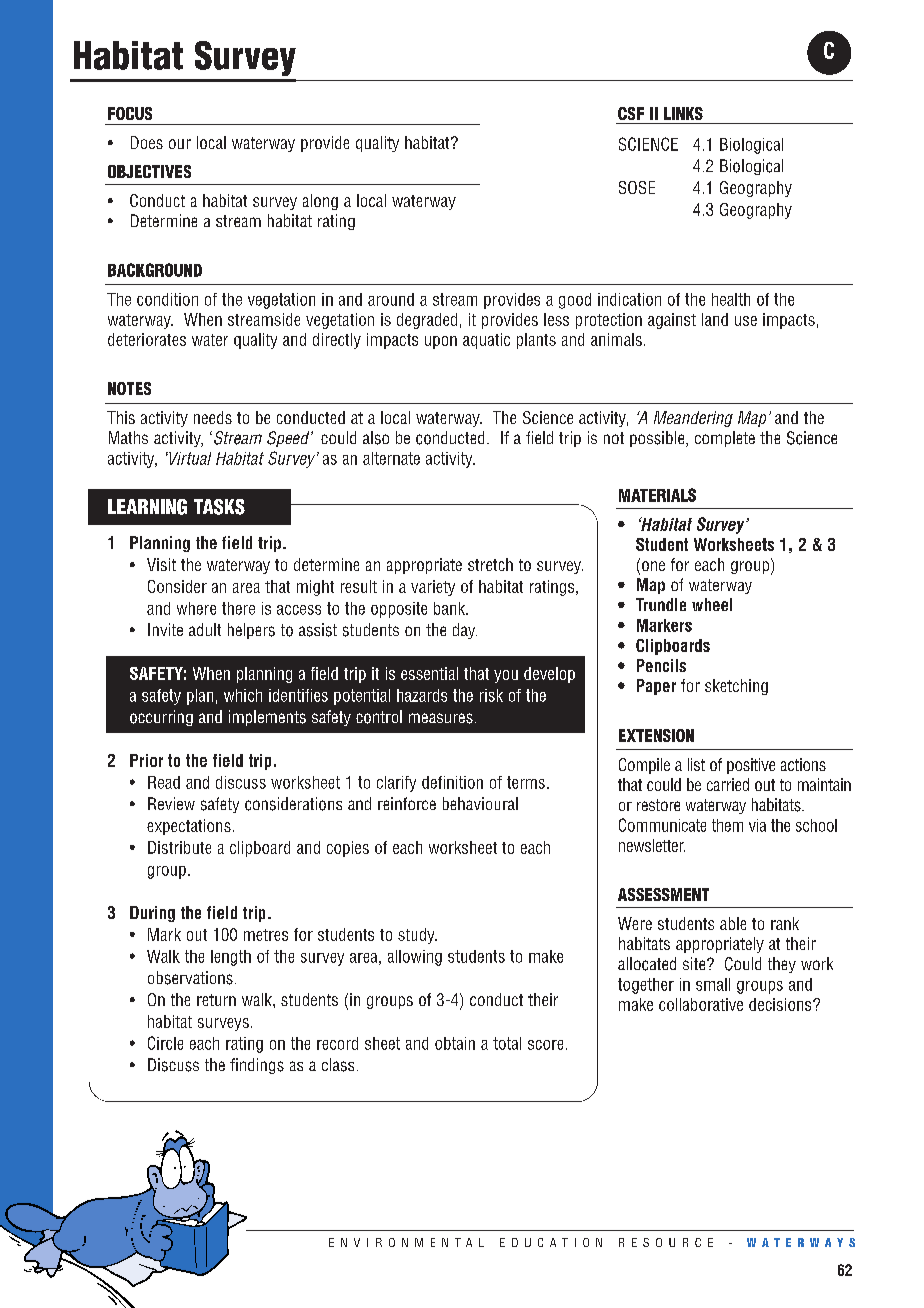  Describe the element at coordinates (746, 321) in the page. I see `use` at that location.
